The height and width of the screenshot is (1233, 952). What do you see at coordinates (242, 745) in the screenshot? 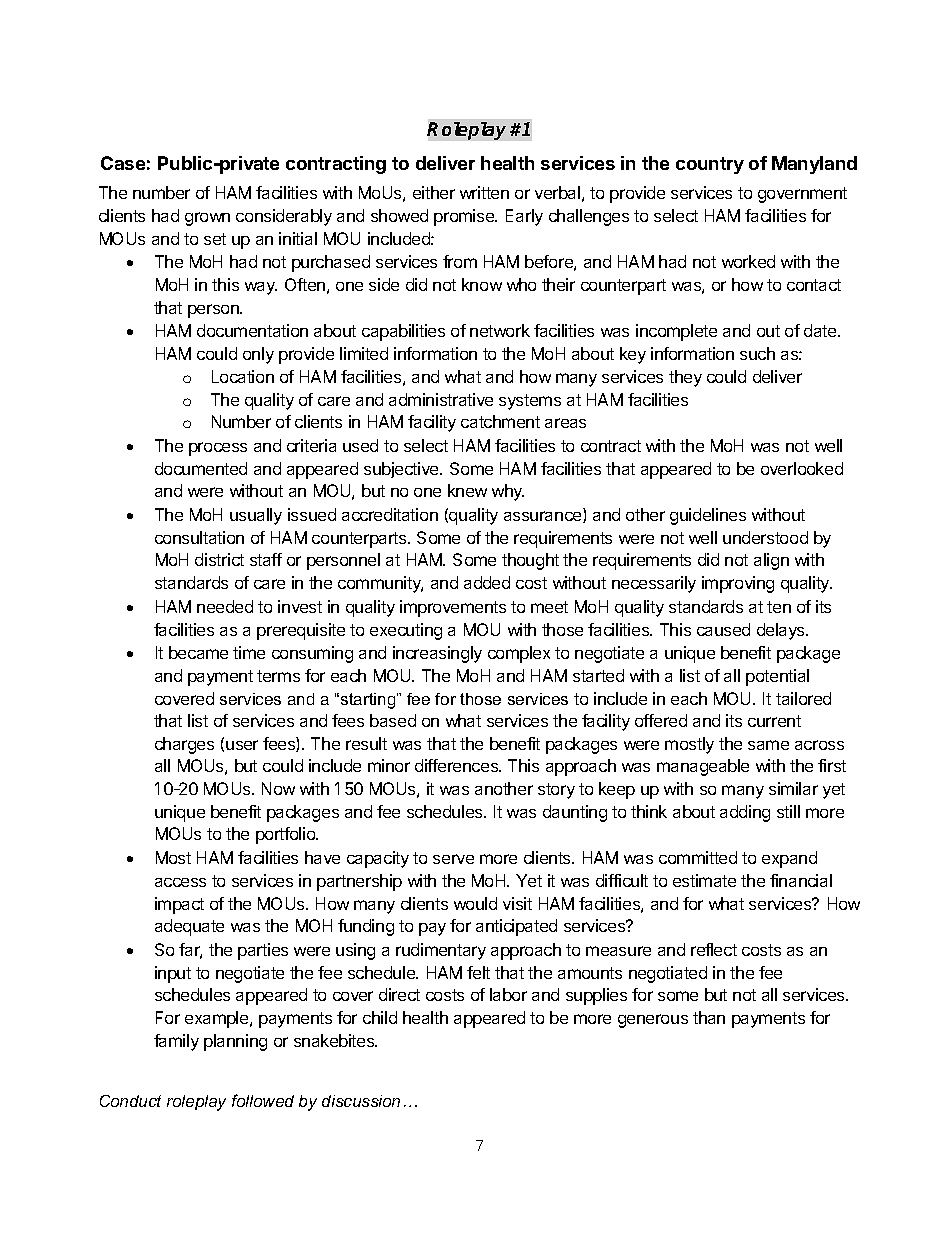
I see `user` at bounding box center [242, 745].
